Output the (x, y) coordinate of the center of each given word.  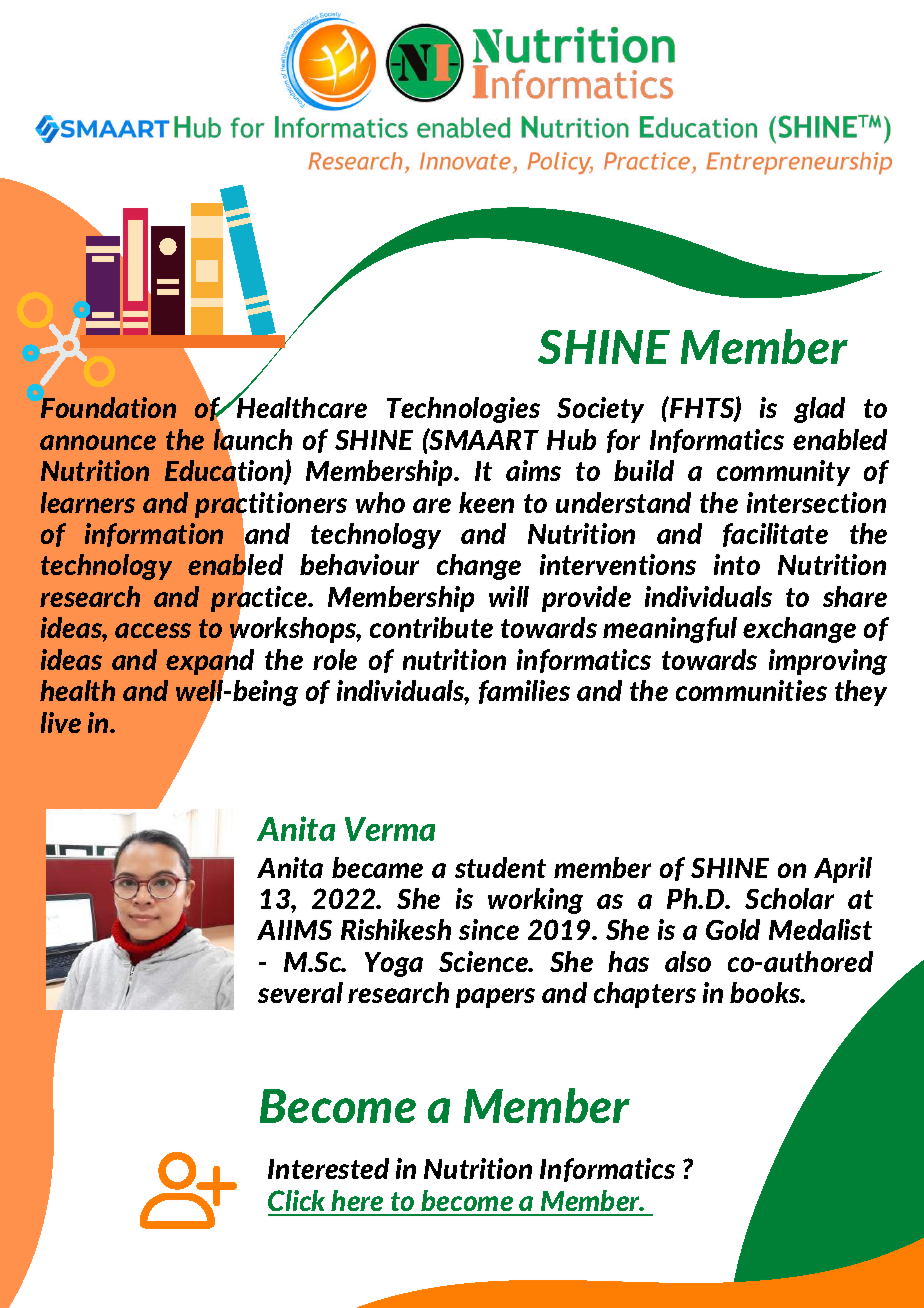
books (766, 992)
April (843, 870)
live (61, 722)
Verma (390, 829)
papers (495, 998)
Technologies (463, 410)
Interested (328, 1168)
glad (819, 410)
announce (98, 442)
